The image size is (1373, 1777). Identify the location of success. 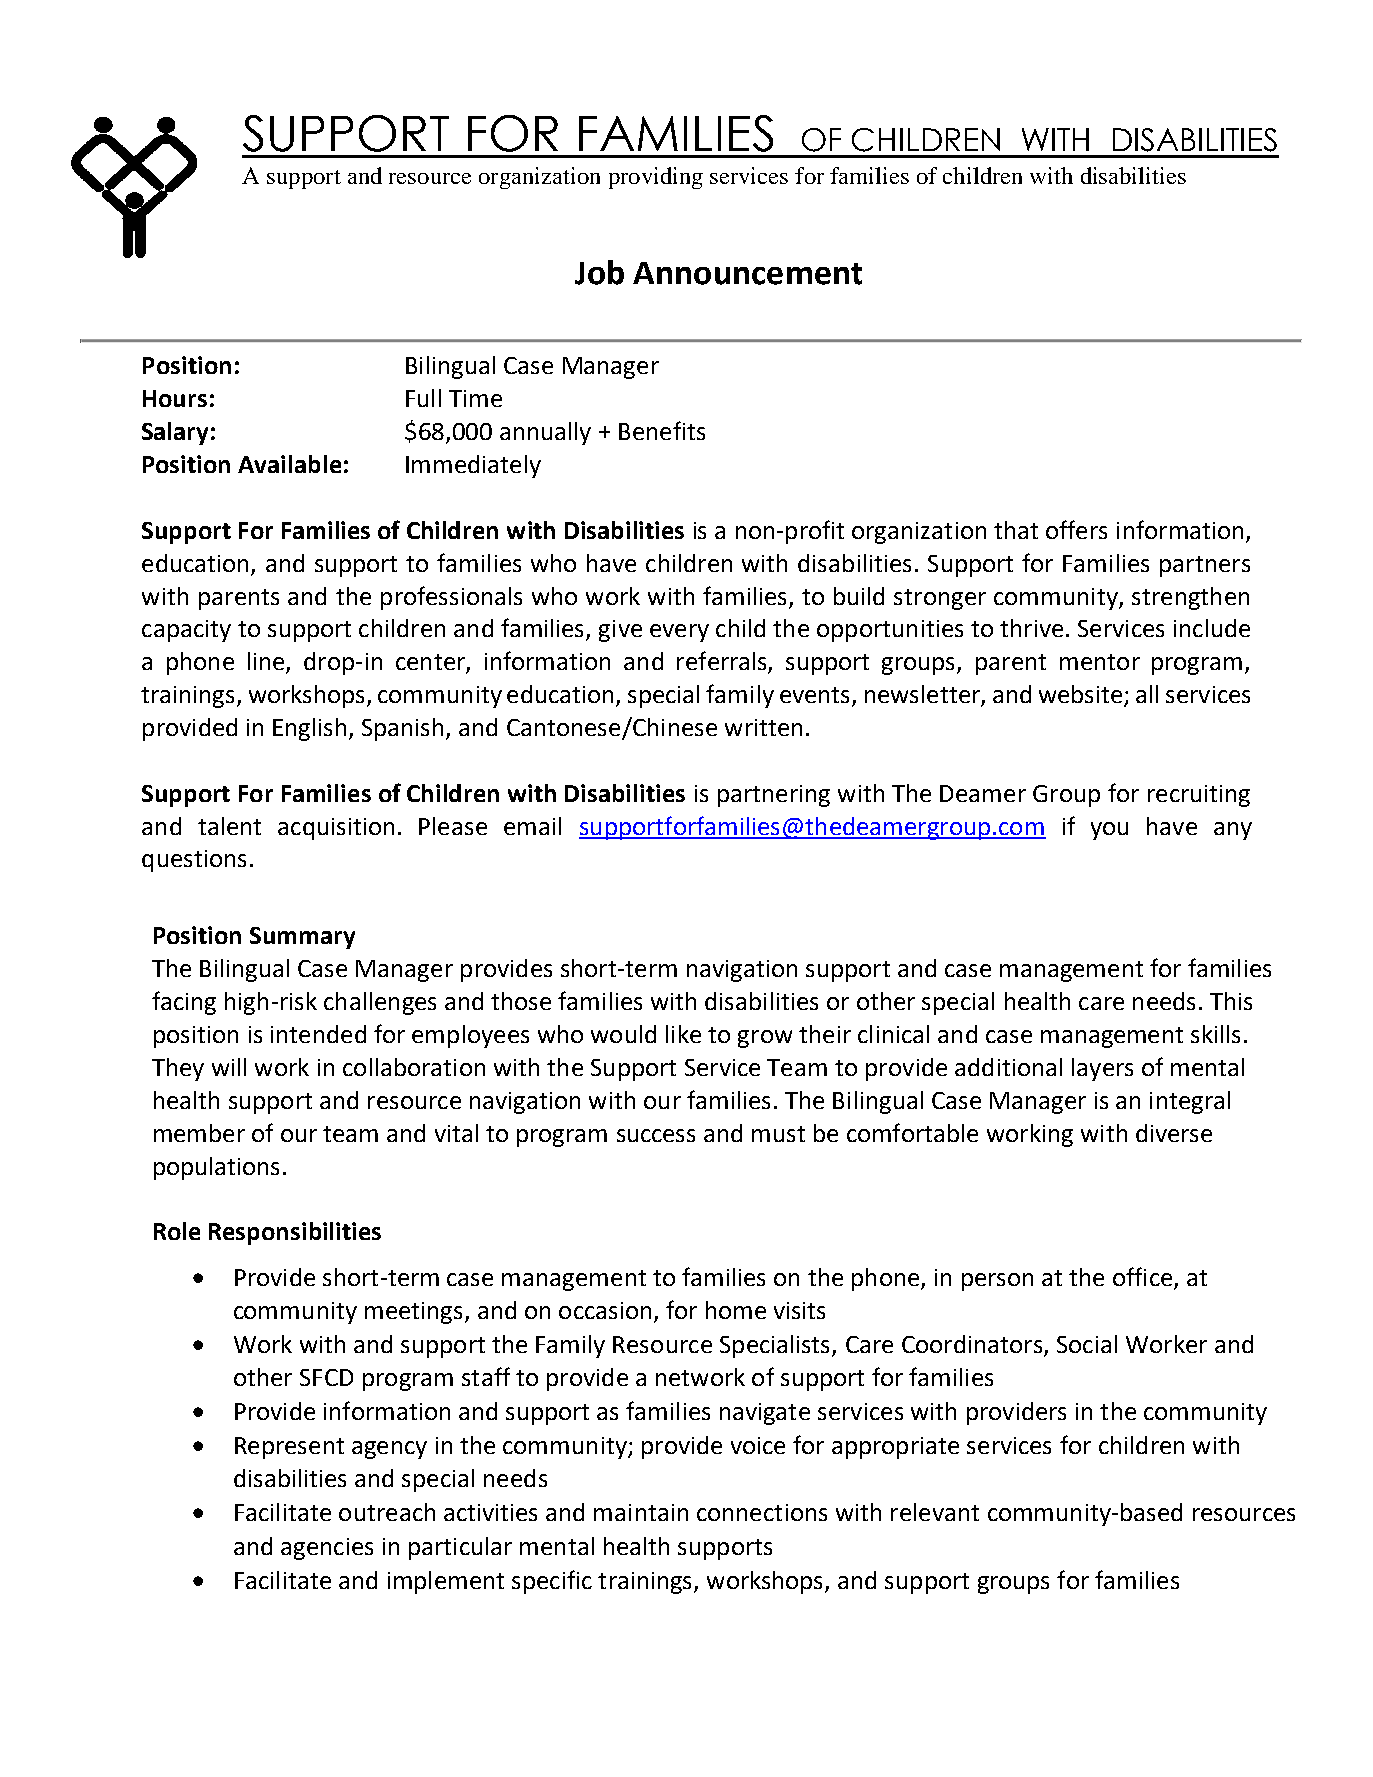
(656, 1135).
